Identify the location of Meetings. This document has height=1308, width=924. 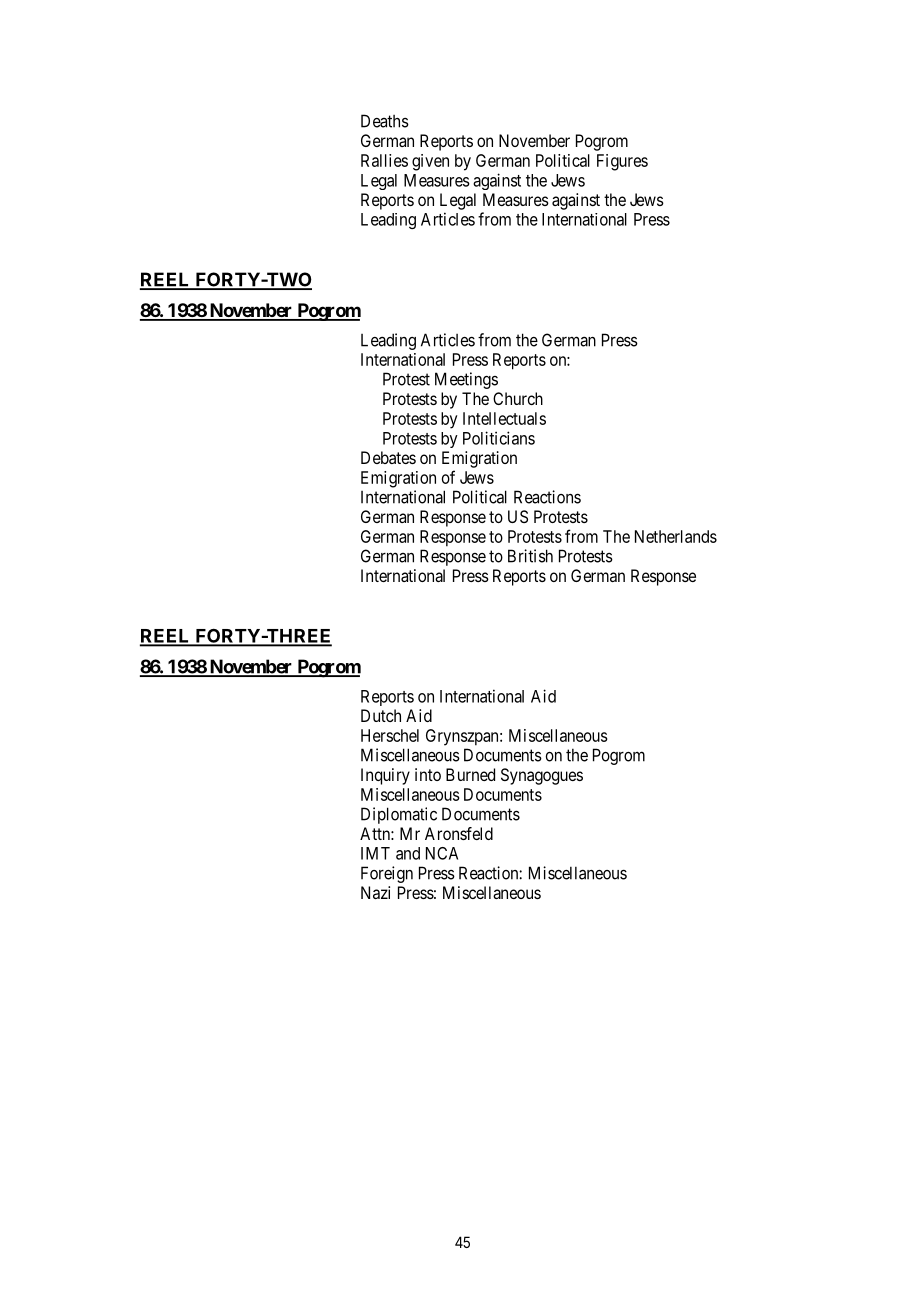
(466, 380).
